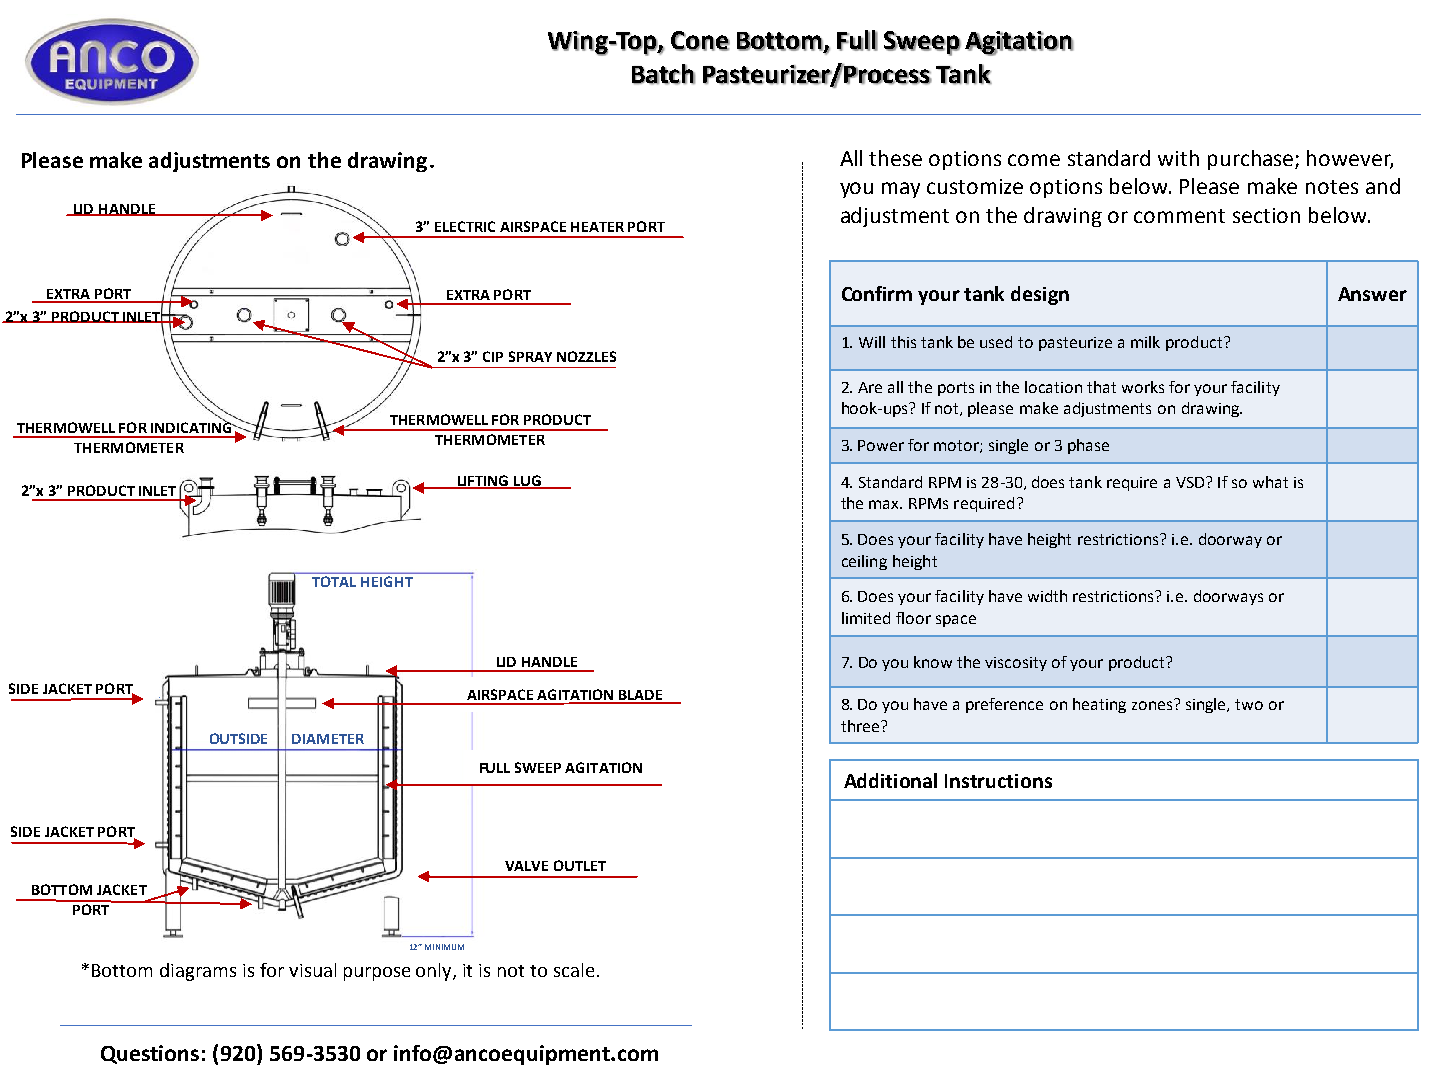  I want to click on Cone, so click(700, 41).
